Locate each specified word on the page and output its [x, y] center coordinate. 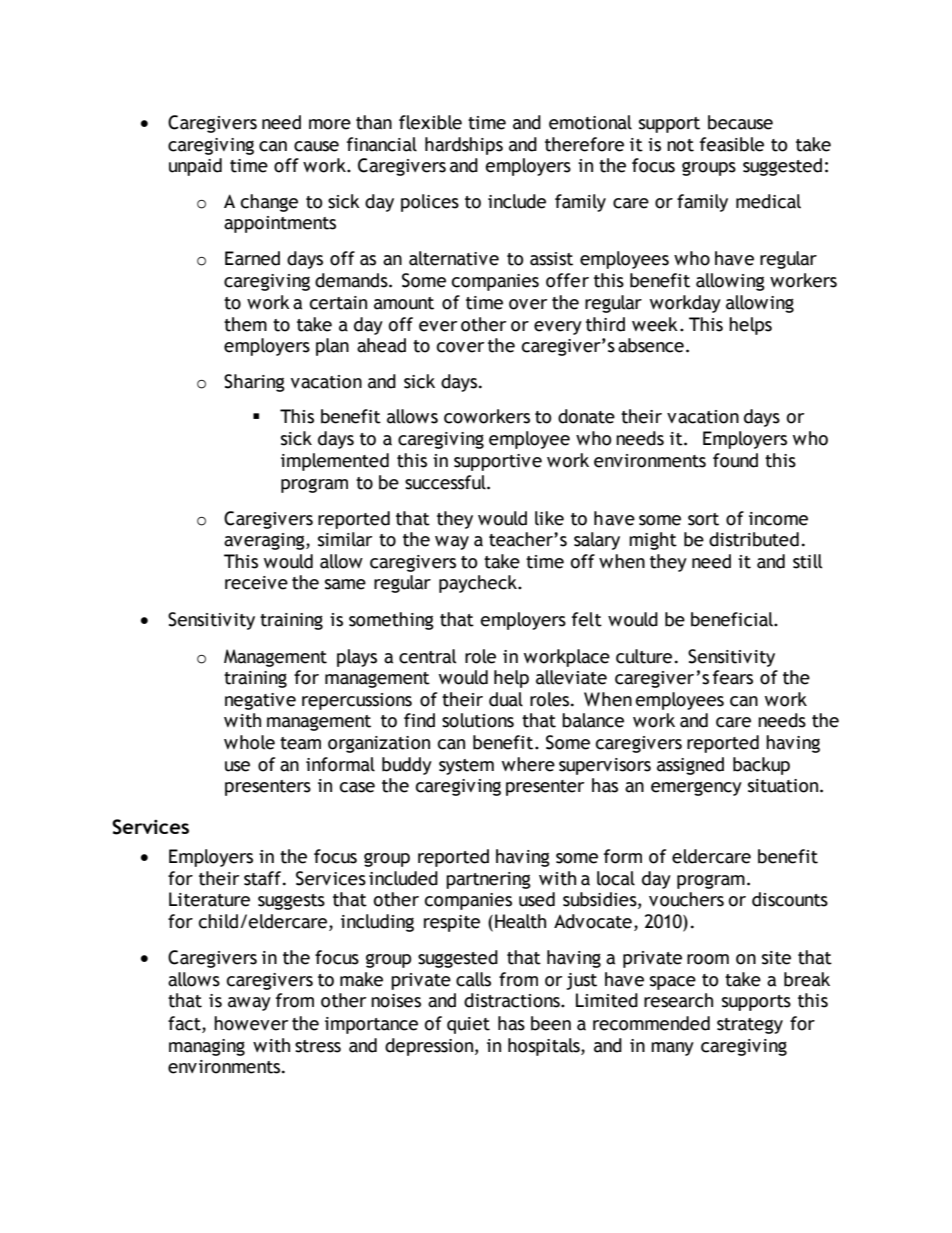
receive [256, 583]
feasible [732, 144]
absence [651, 345]
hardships [464, 146]
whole [249, 742]
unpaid [195, 167]
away [249, 1004]
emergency [696, 789]
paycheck [479, 584]
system [466, 767]
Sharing [254, 383]
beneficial [733, 619]
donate [586, 416]
